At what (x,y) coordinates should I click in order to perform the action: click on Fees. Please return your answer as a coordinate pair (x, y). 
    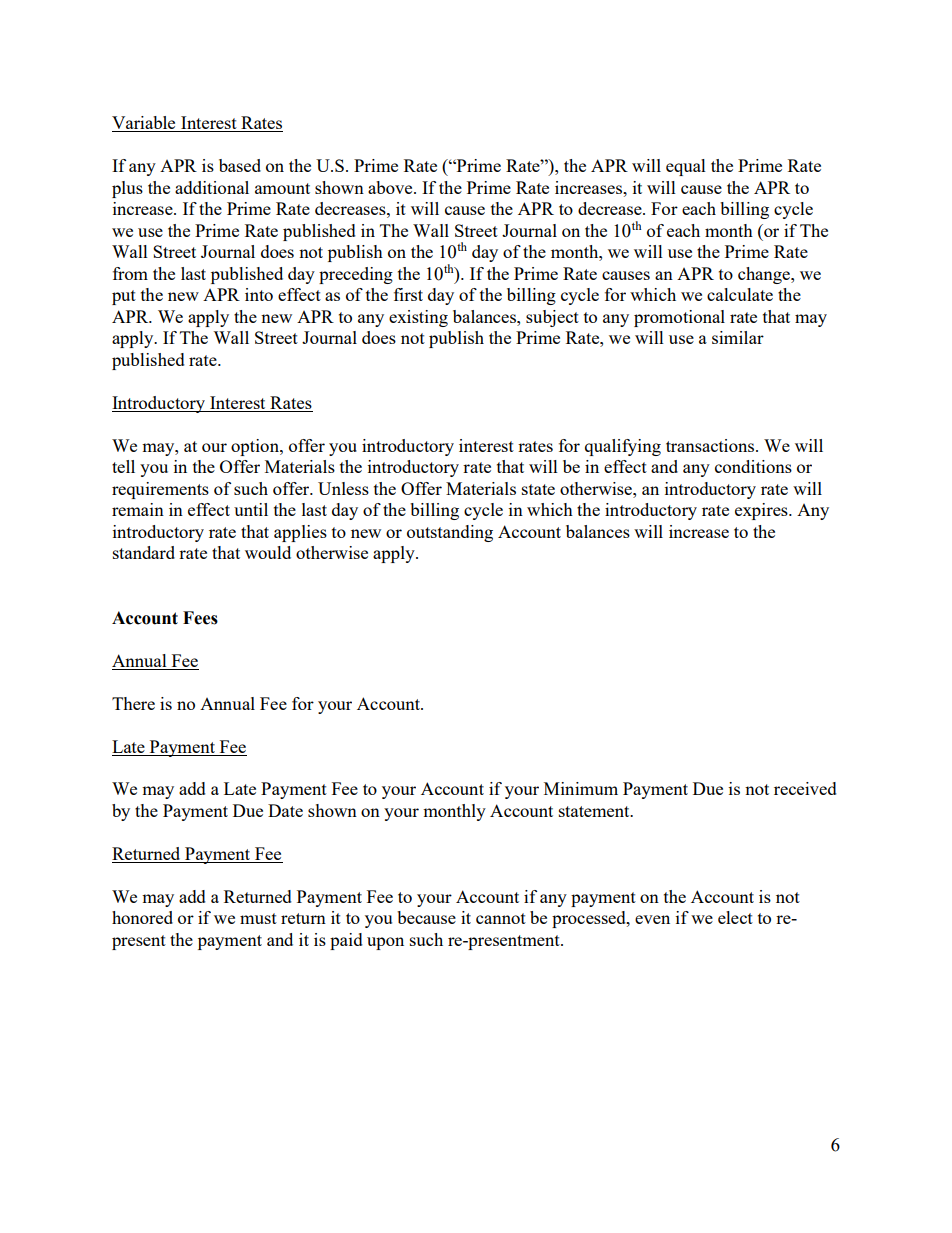
    Looking at the image, I should click on (200, 618).
